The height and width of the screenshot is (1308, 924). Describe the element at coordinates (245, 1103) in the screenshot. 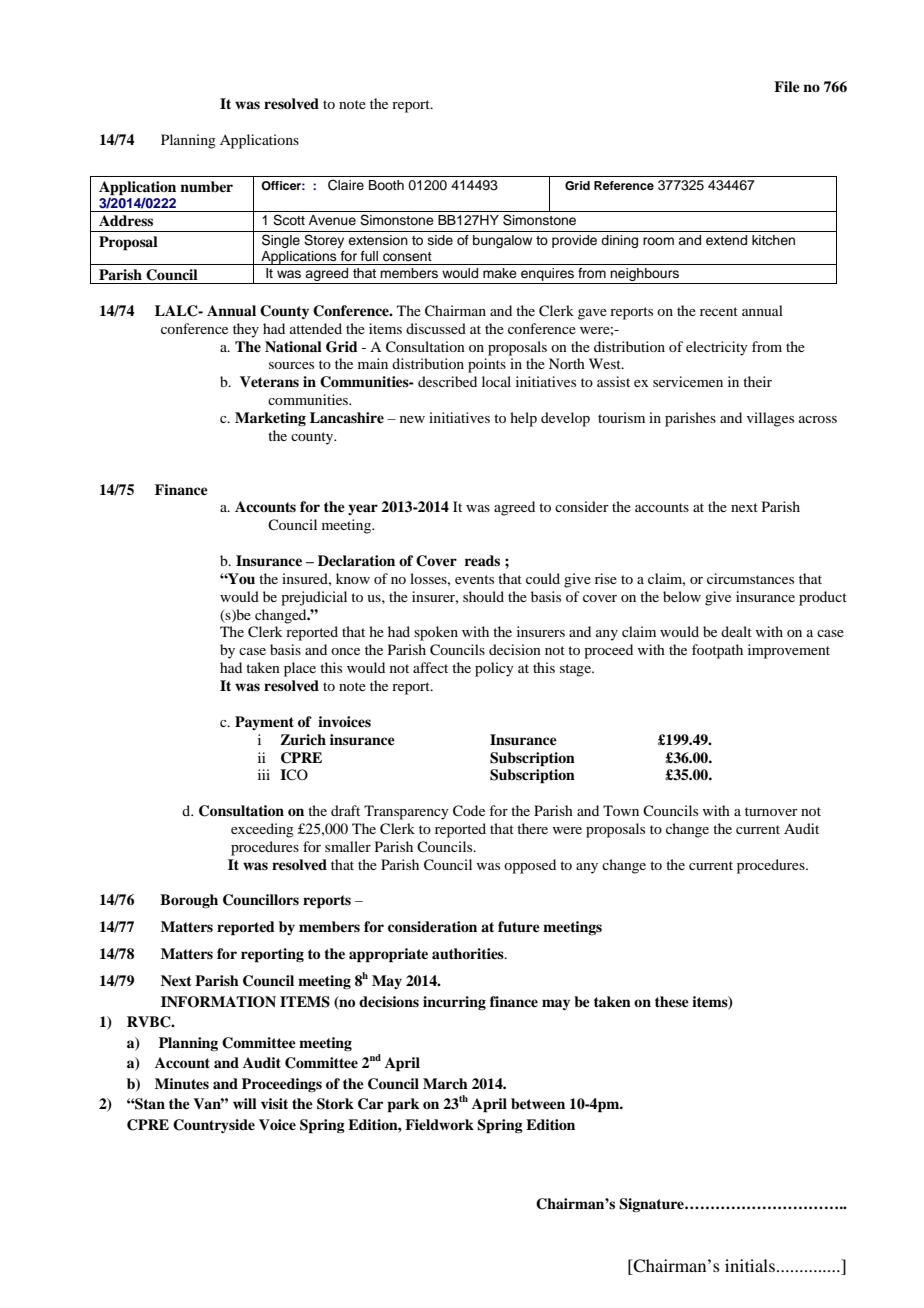

I see `will` at that location.
